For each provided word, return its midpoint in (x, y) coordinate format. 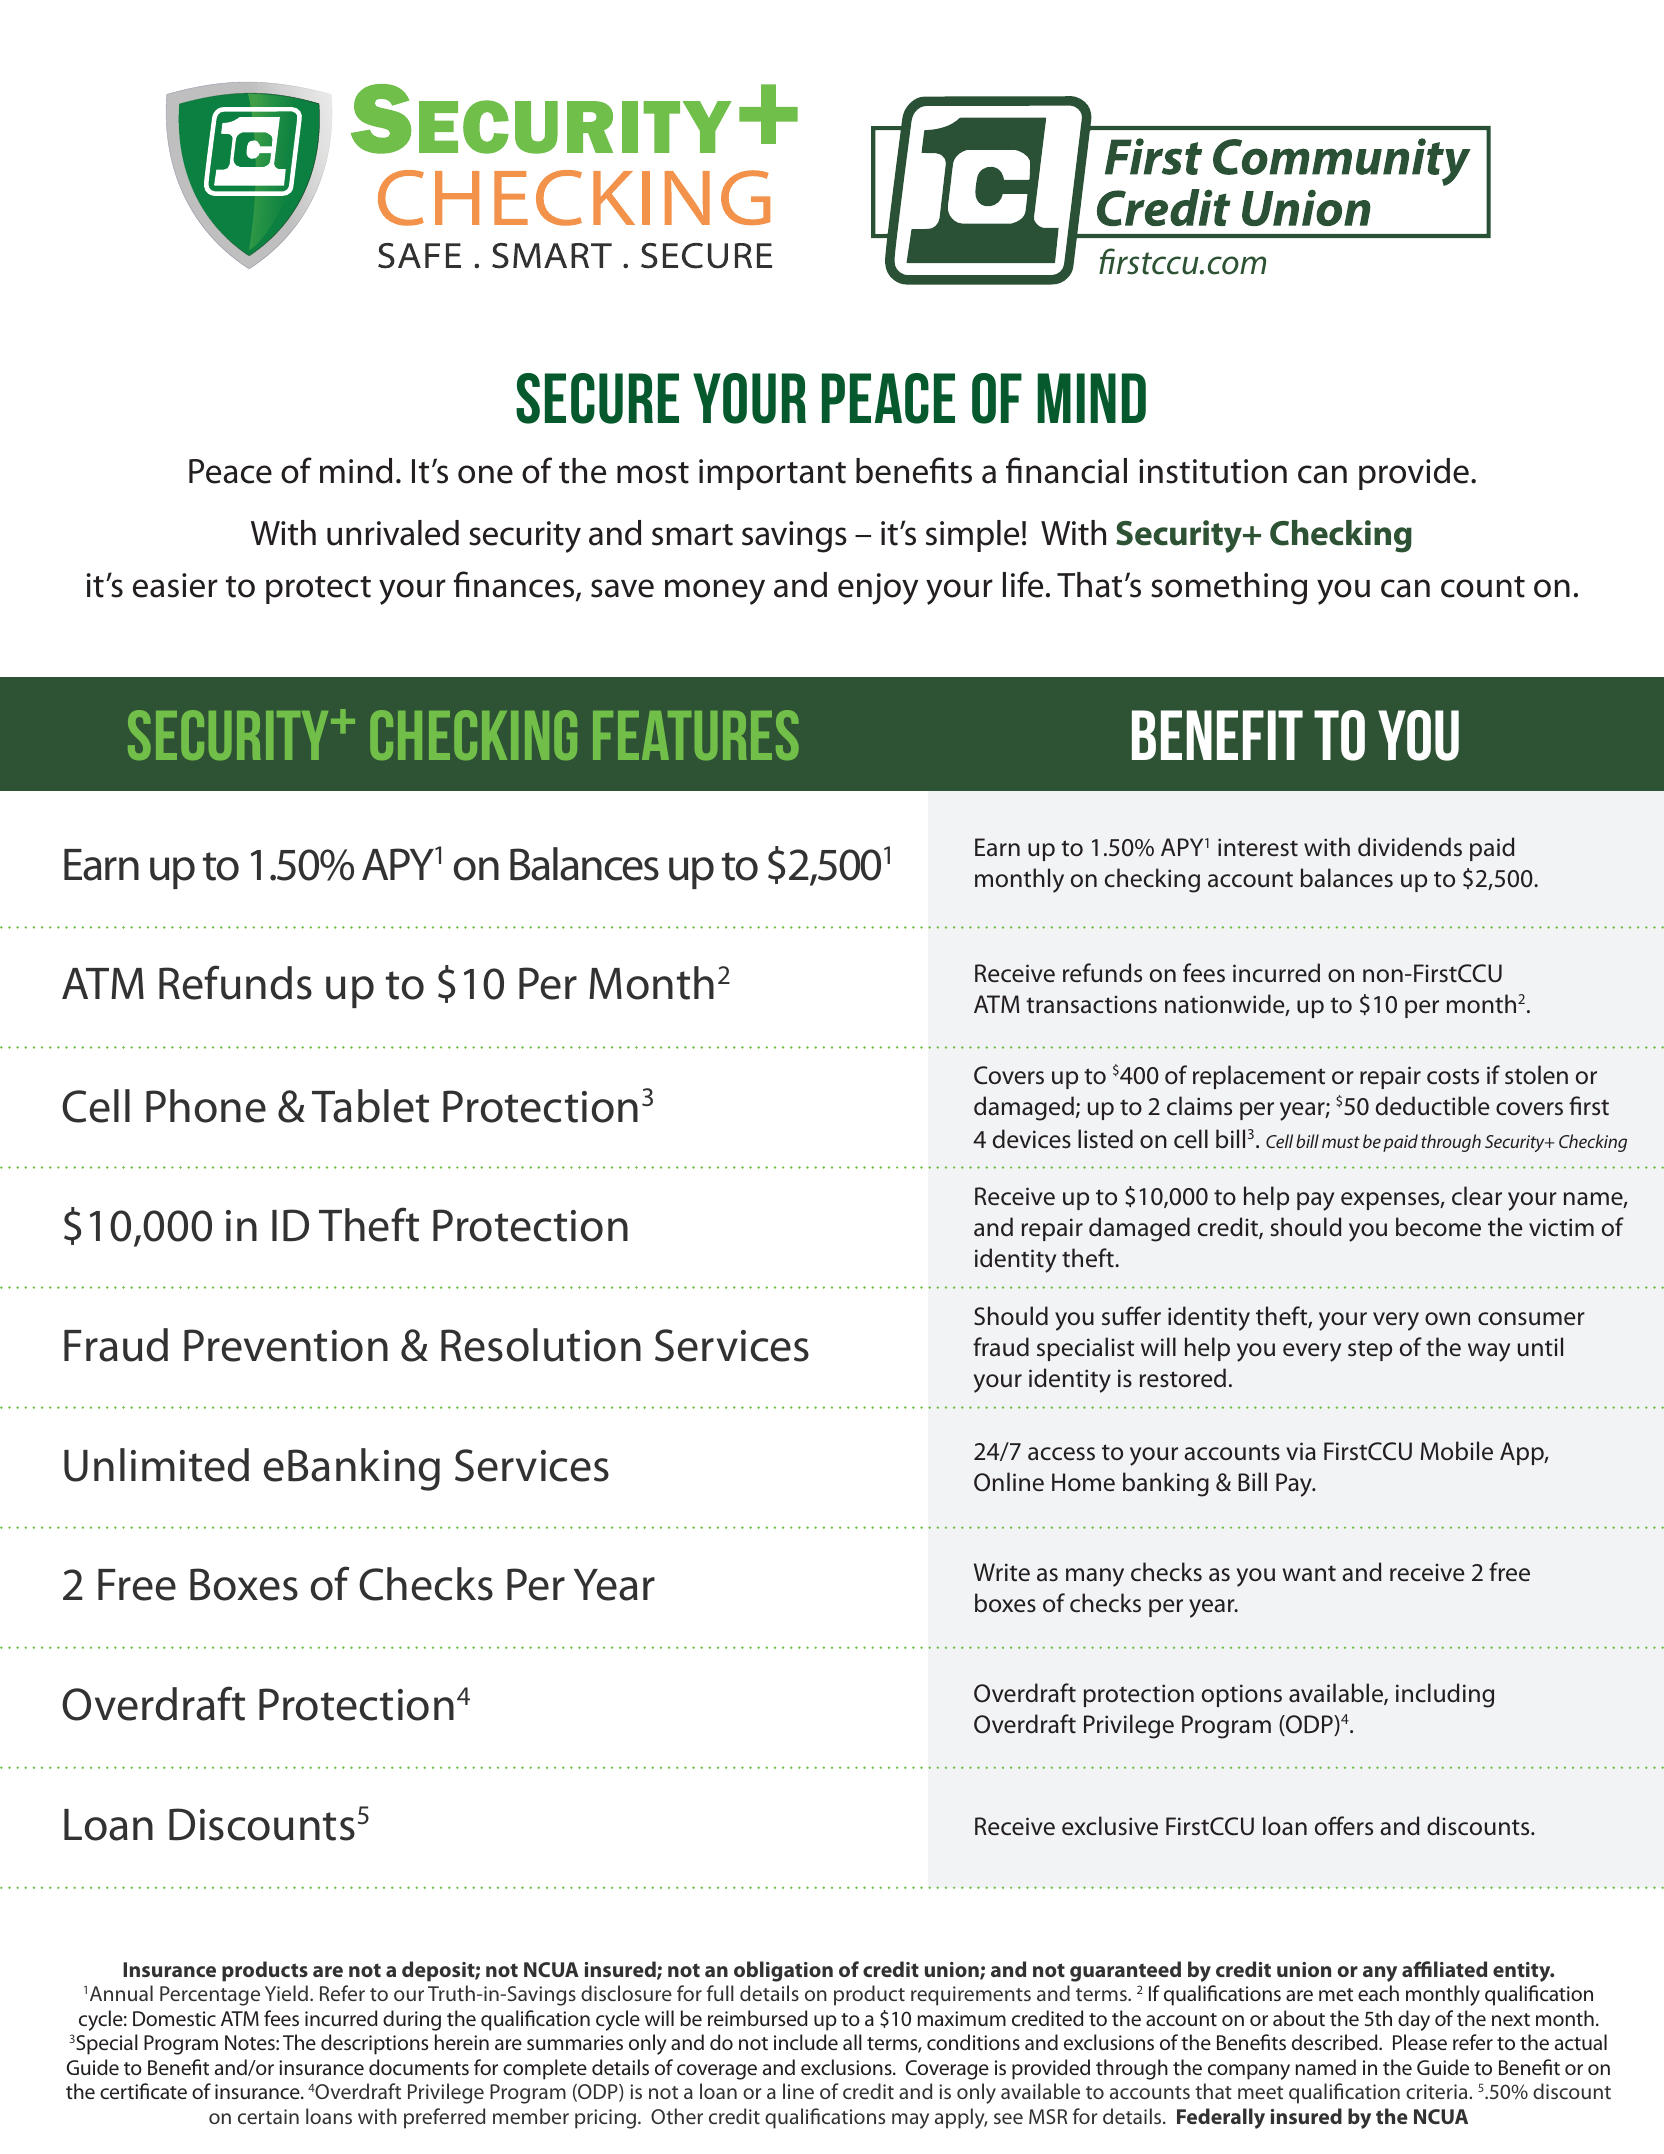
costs (1453, 1076)
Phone (206, 1106)
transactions (1091, 1004)
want (1309, 1573)
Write (1002, 1572)
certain (268, 2116)
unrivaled (393, 533)
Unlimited (156, 1465)
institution (1213, 471)
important (772, 474)
